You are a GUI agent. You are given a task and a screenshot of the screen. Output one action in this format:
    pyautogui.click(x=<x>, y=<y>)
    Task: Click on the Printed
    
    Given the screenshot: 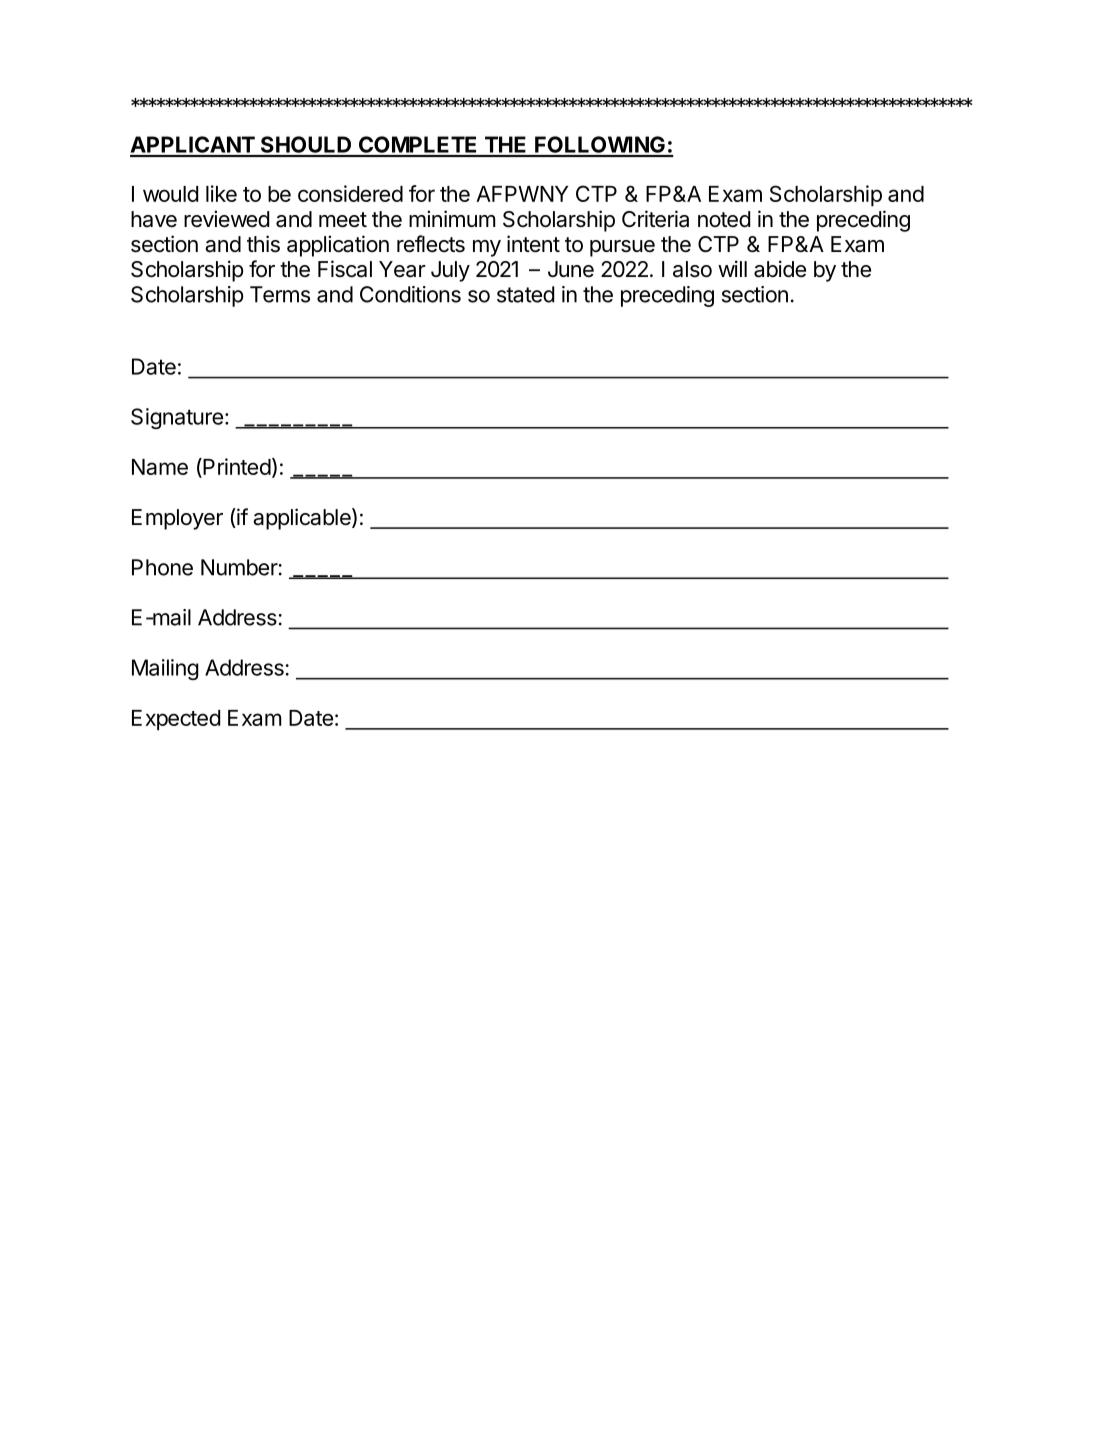 What is the action you would take?
    pyautogui.click(x=236, y=468)
